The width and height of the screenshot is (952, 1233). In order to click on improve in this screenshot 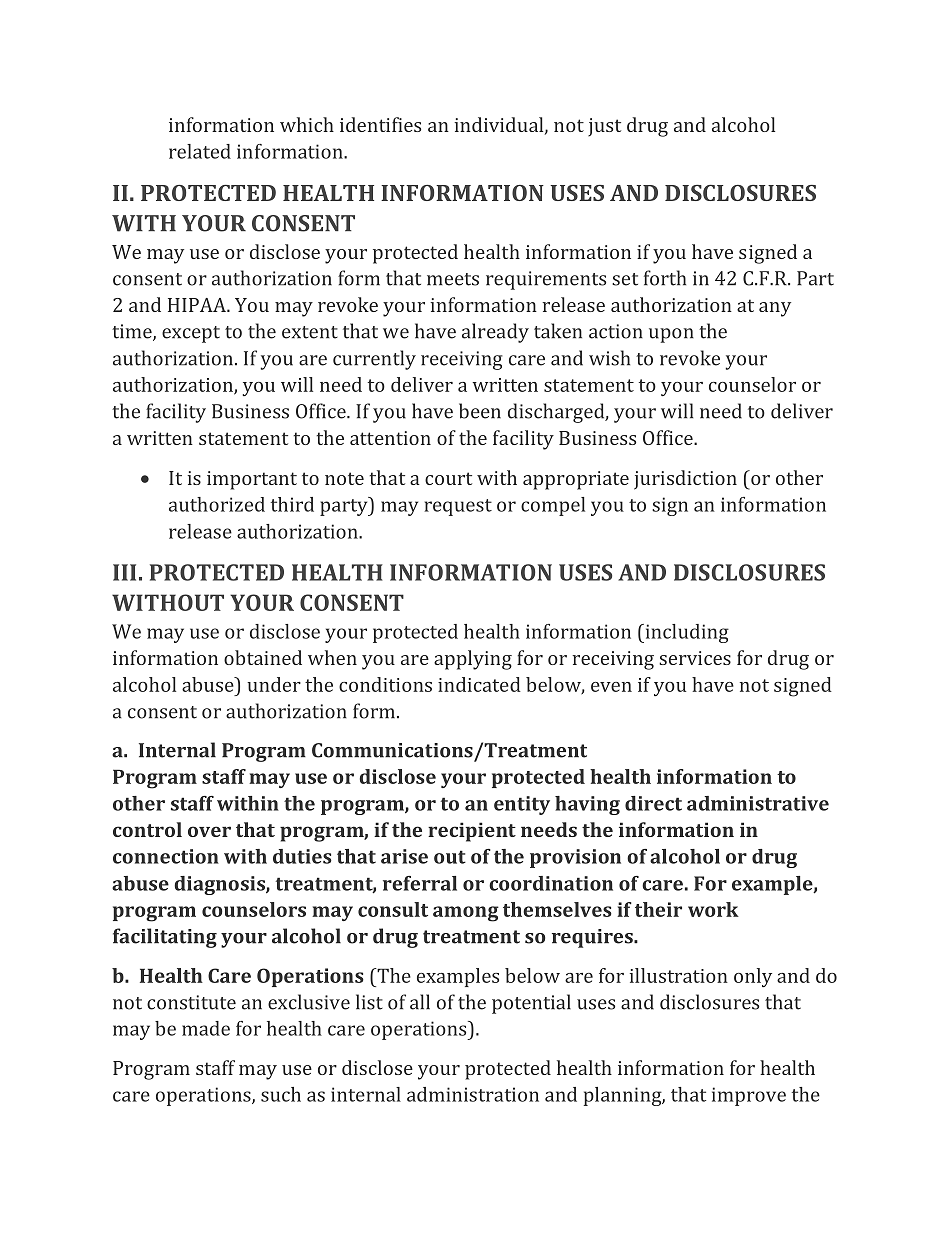, I will do `click(749, 1096)`.
